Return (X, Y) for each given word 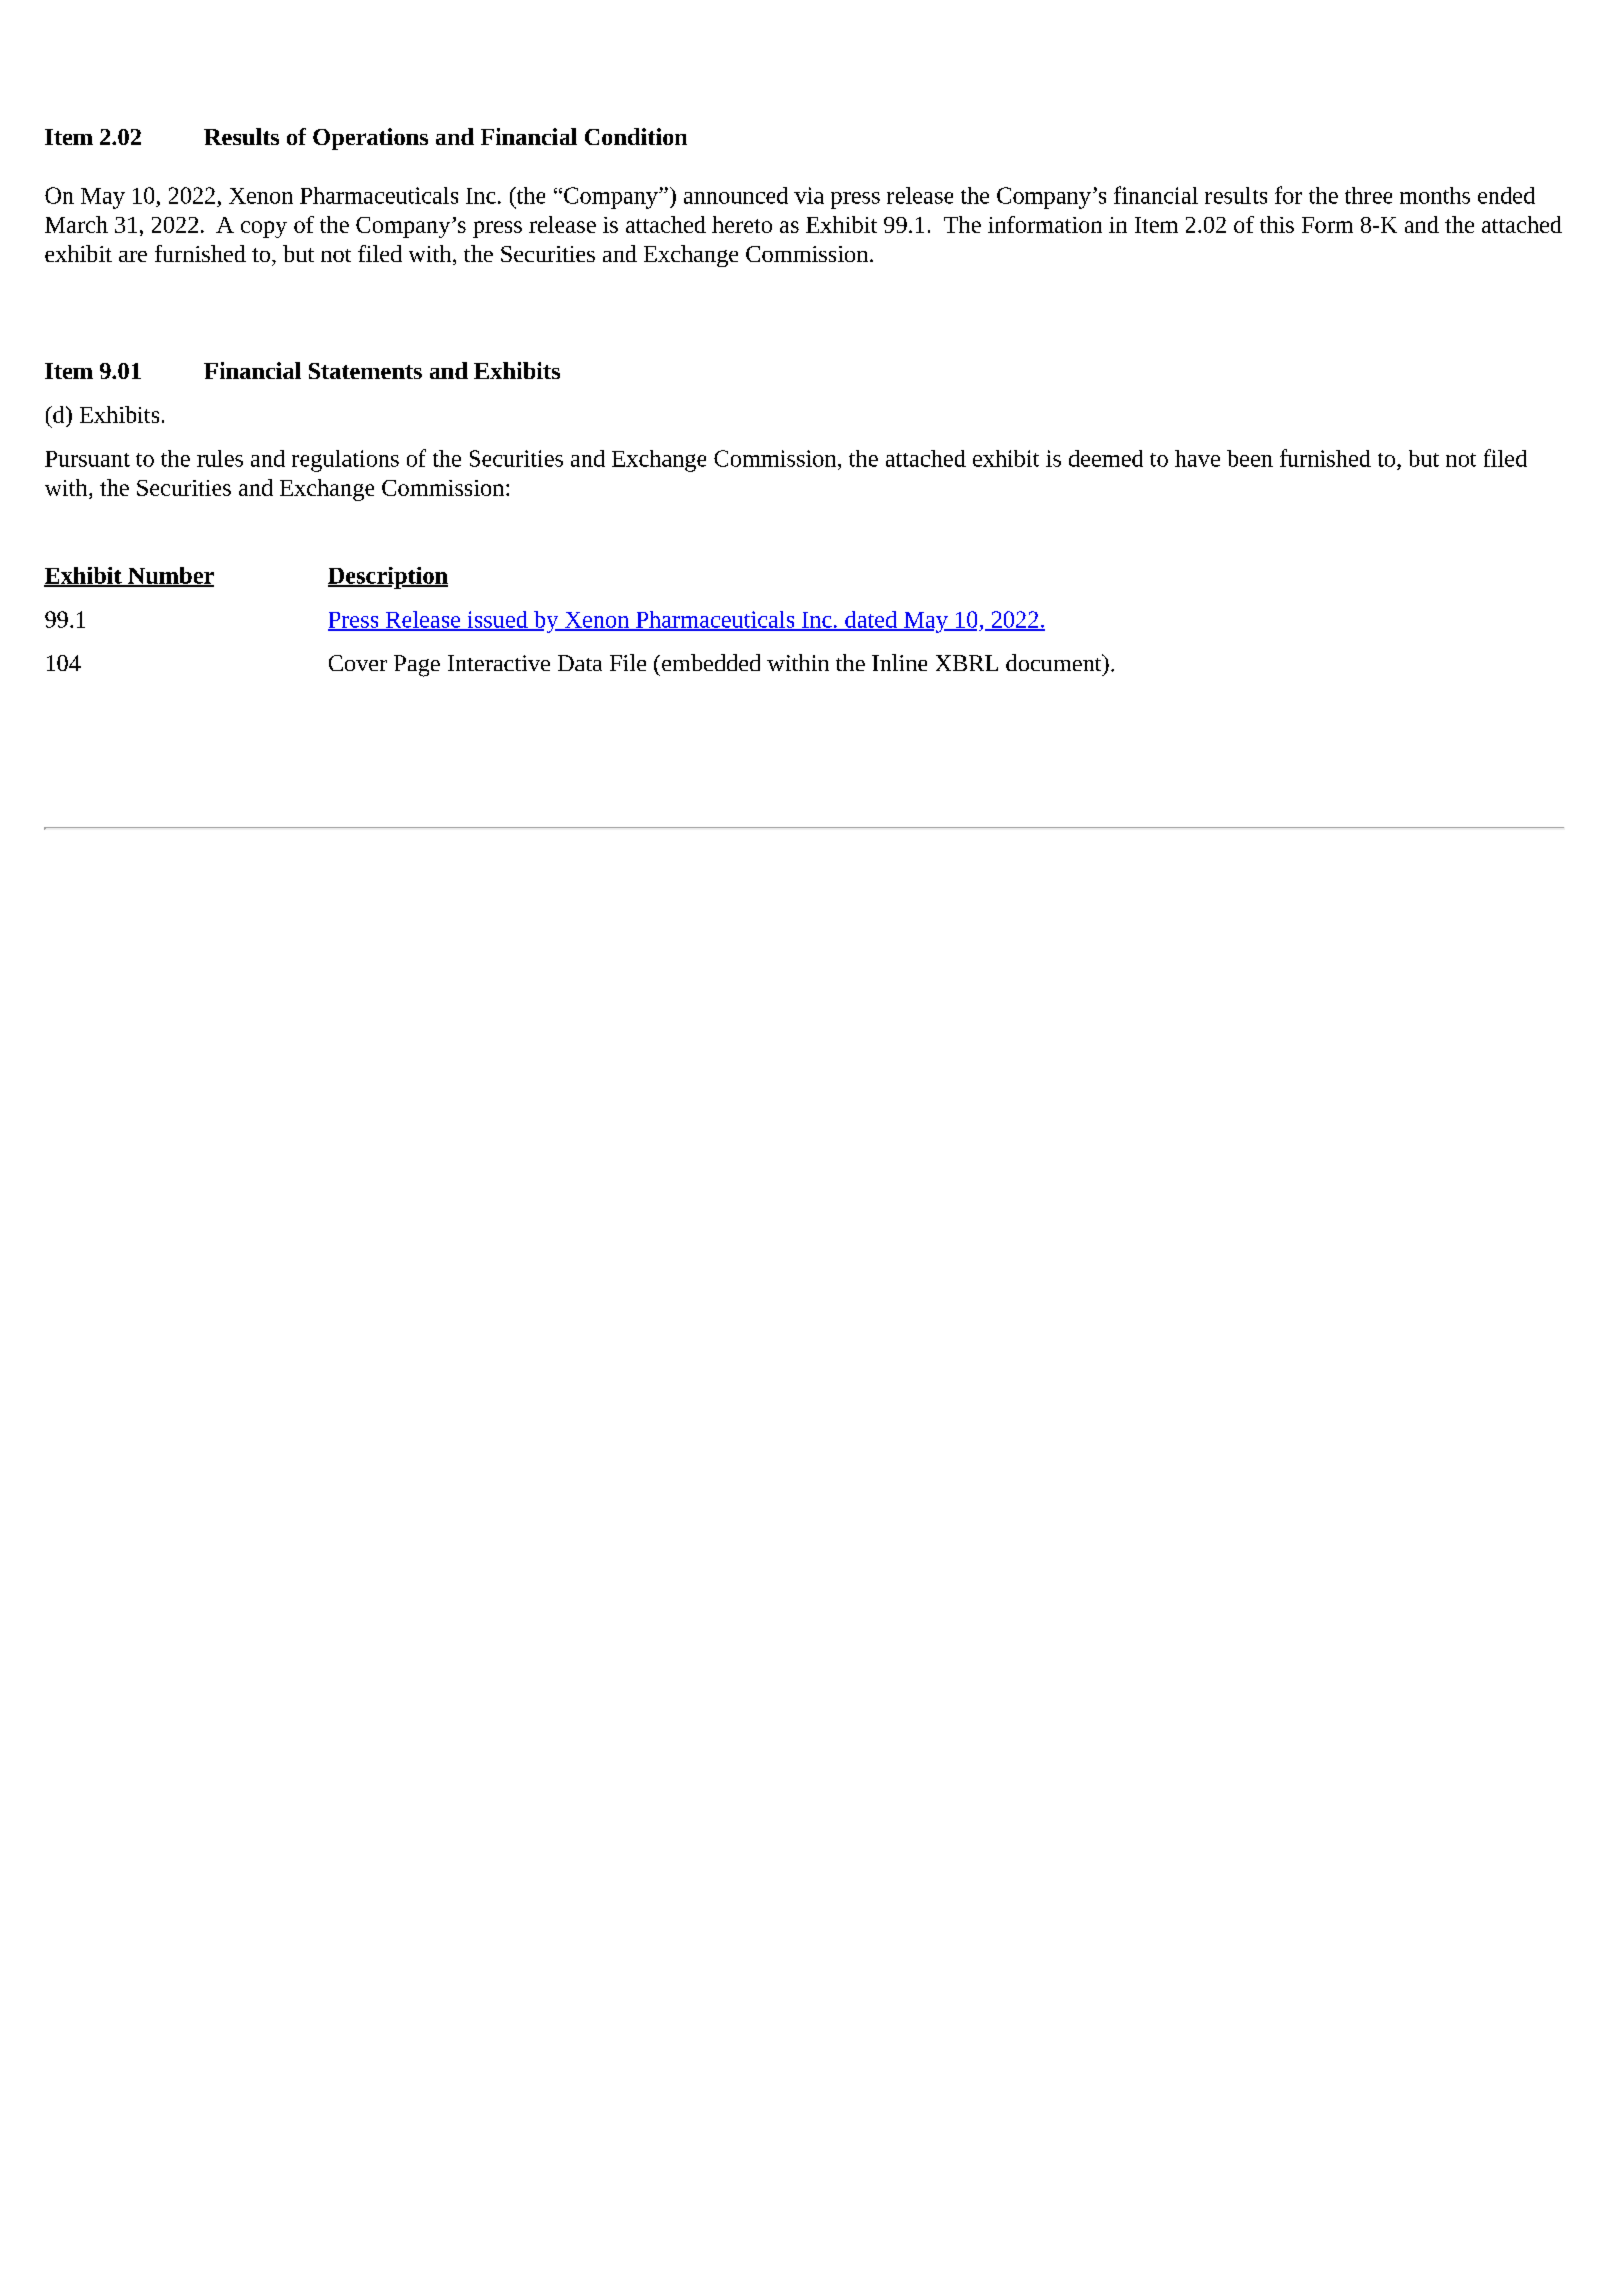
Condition (636, 136)
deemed (1106, 458)
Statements (365, 371)
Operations (370, 139)
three (1368, 195)
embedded (711, 662)
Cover (358, 663)
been (1250, 458)
